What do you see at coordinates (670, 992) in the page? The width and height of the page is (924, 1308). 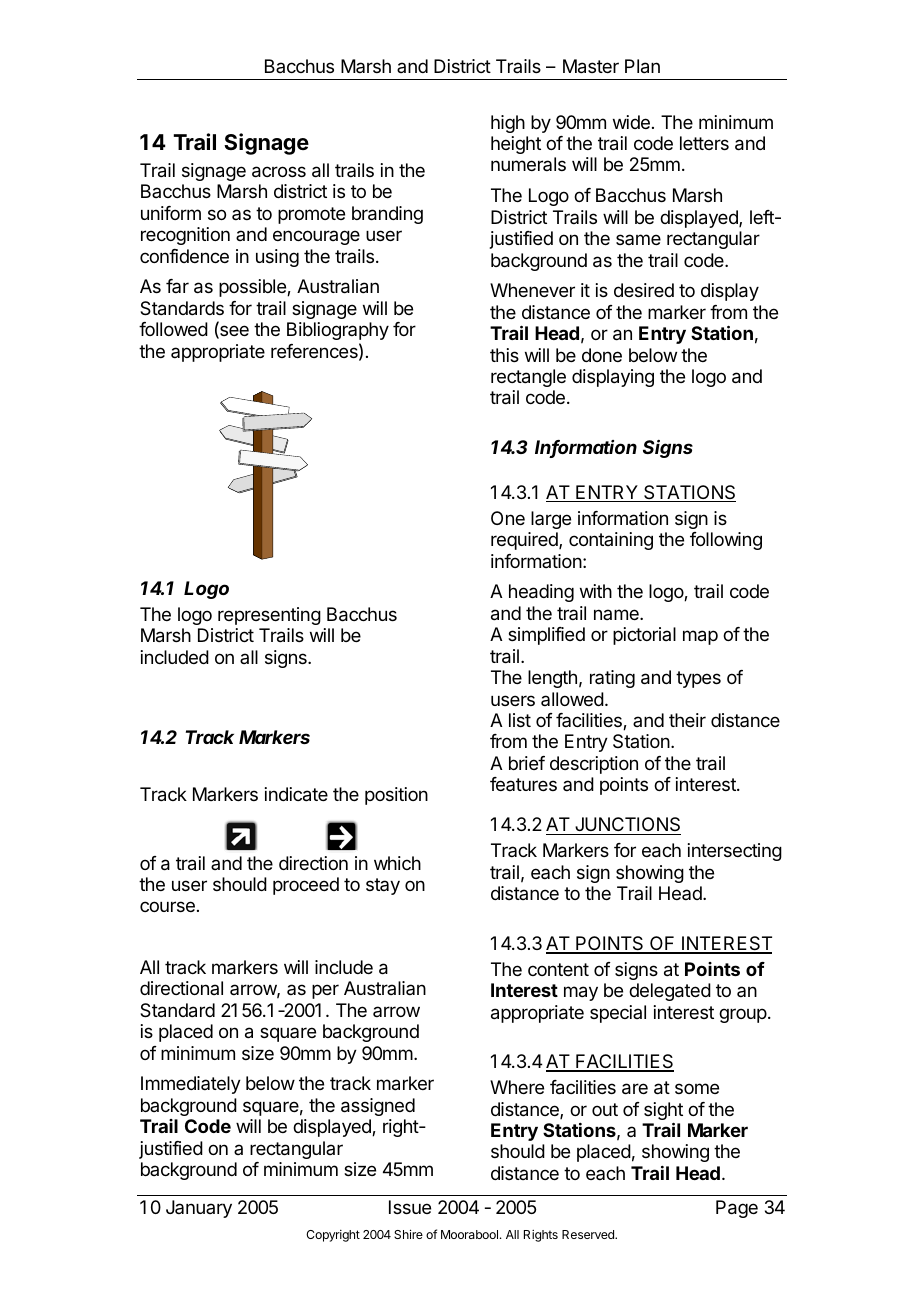 I see `delegated` at bounding box center [670, 992].
